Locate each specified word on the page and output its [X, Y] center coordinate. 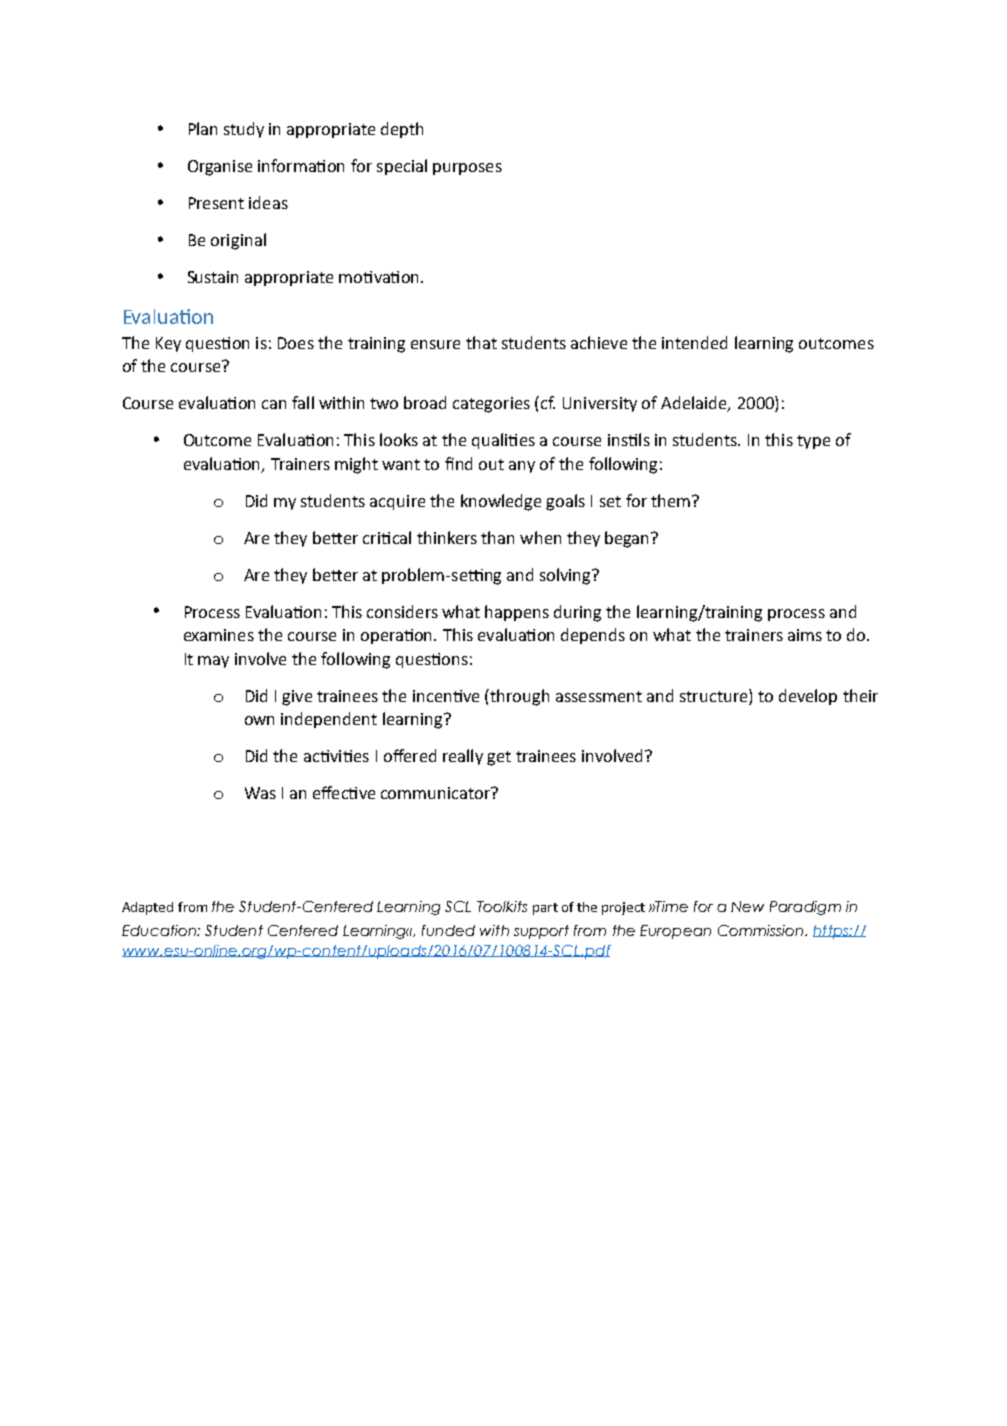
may [213, 662]
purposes [467, 169]
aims [805, 635]
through [518, 697]
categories [491, 405]
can [274, 404]
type [813, 442]
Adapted [147, 908]
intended [694, 342]
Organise [220, 168]
